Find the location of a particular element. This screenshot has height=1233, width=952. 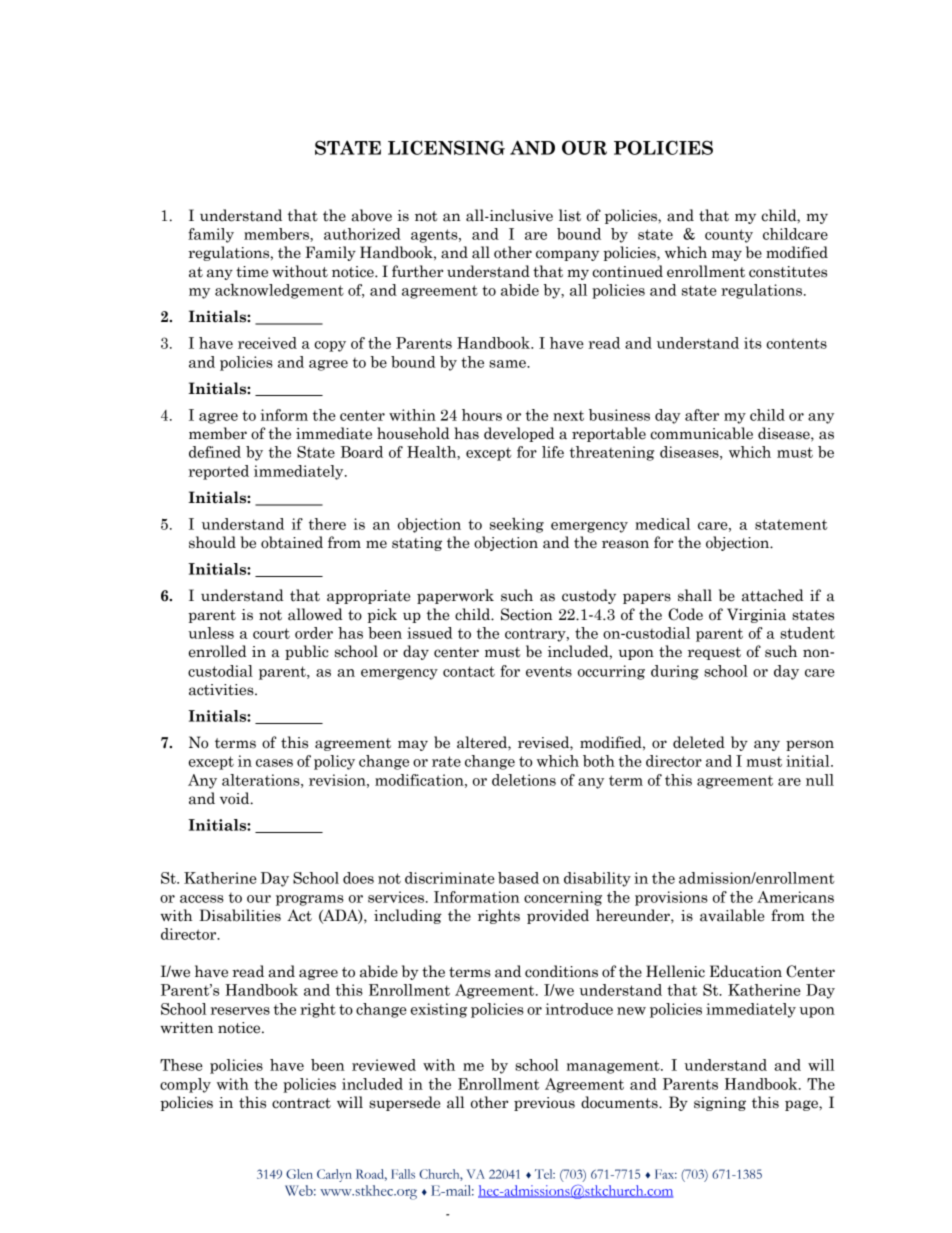

medical is located at coordinates (662, 524).
